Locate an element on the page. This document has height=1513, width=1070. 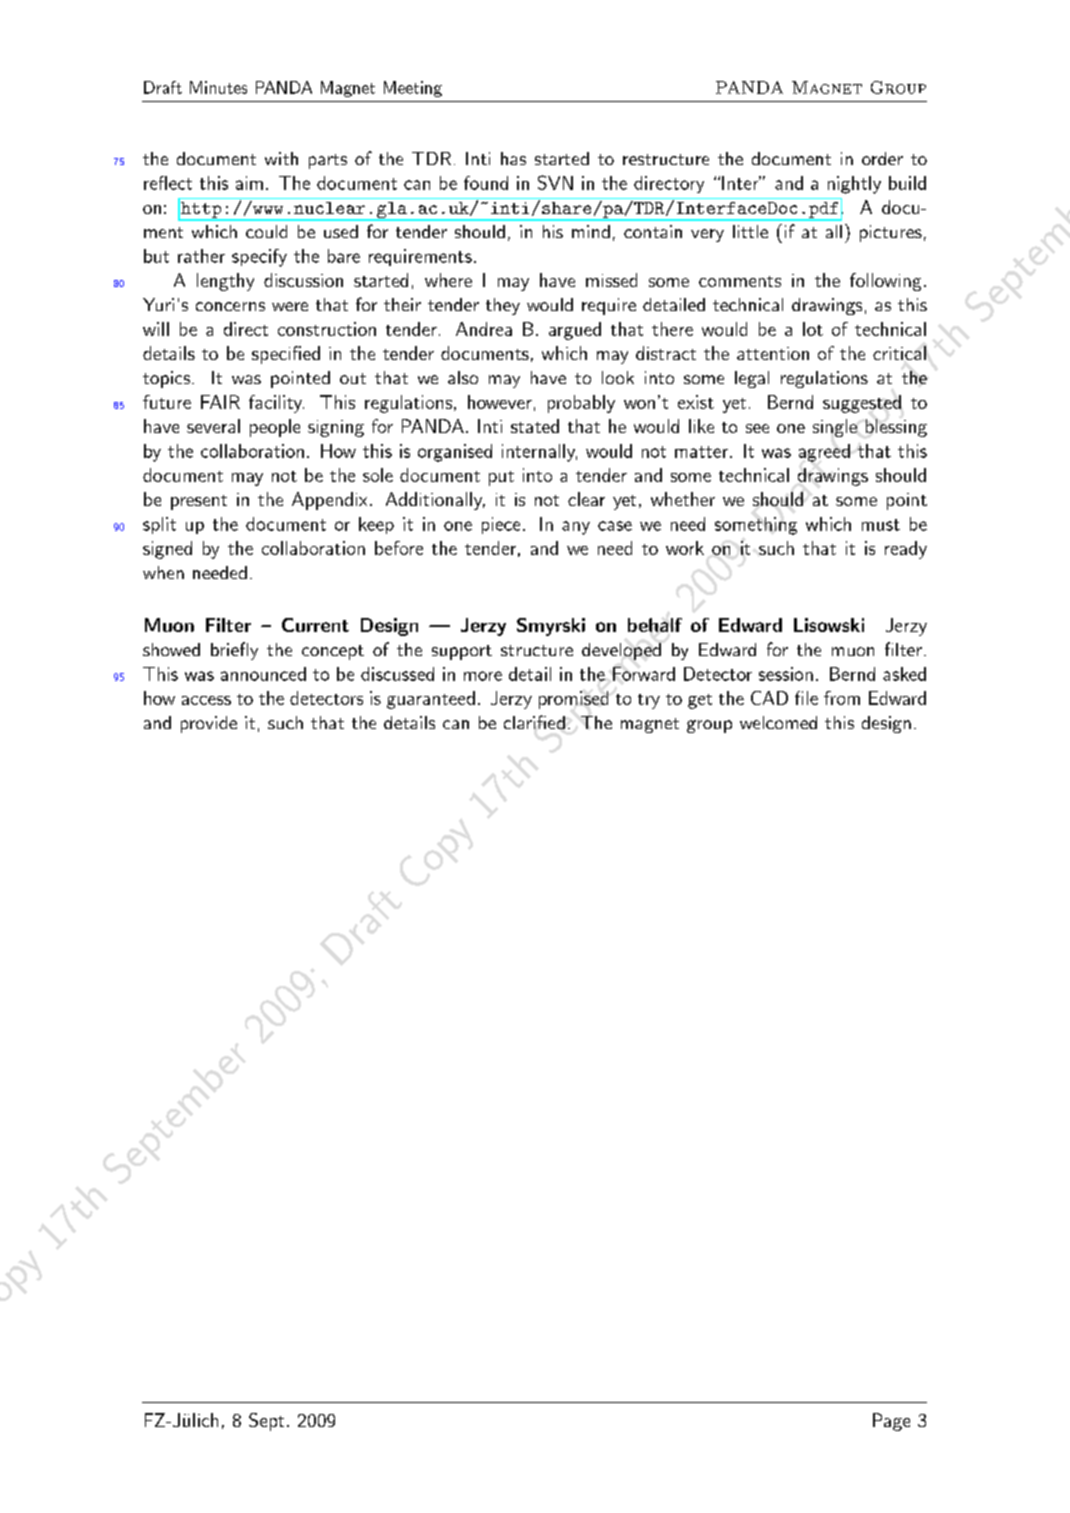
however is located at coordinates (500, 402).
